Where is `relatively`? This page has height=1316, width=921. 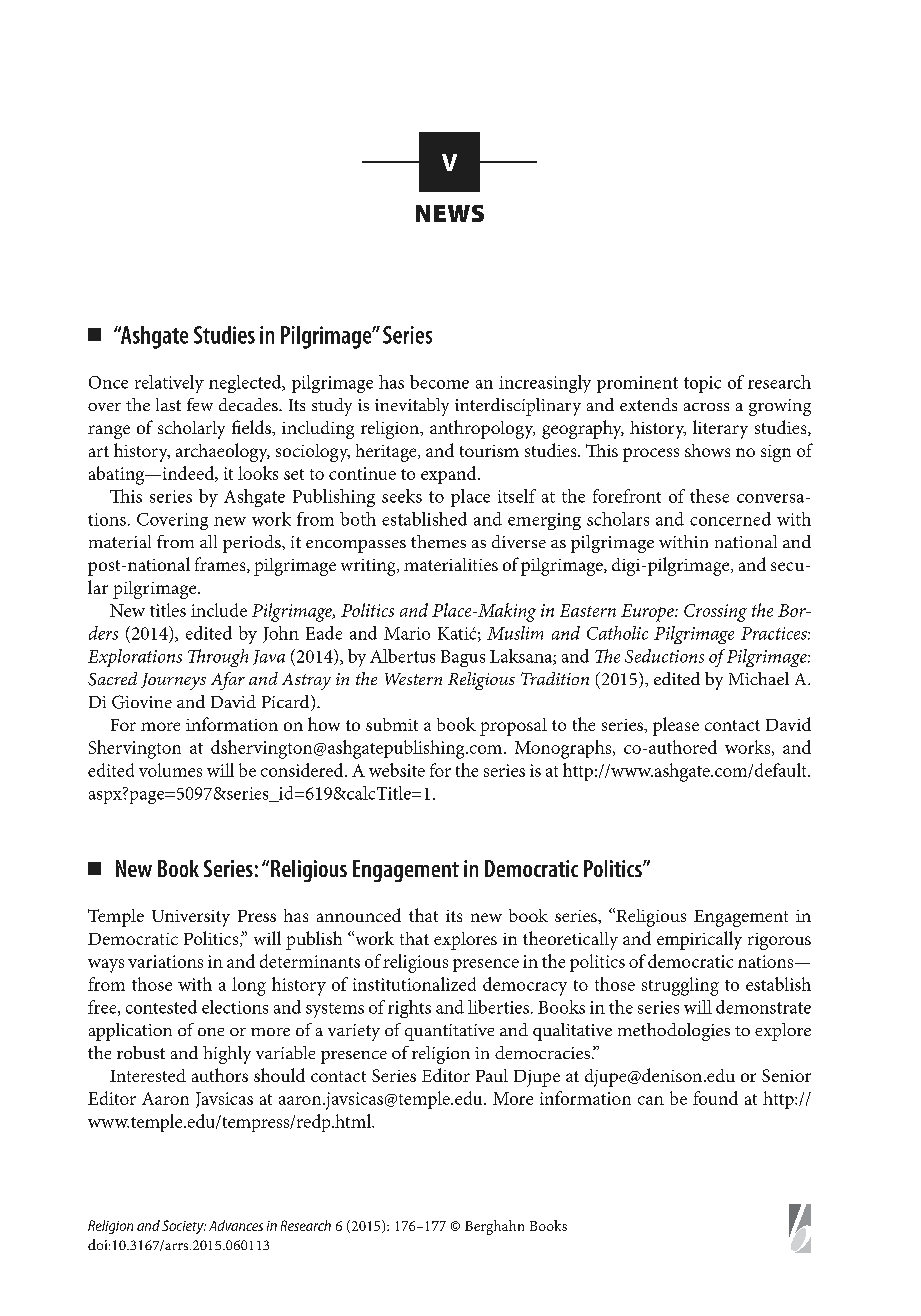
relatively is located at coordinates (169, 384).
